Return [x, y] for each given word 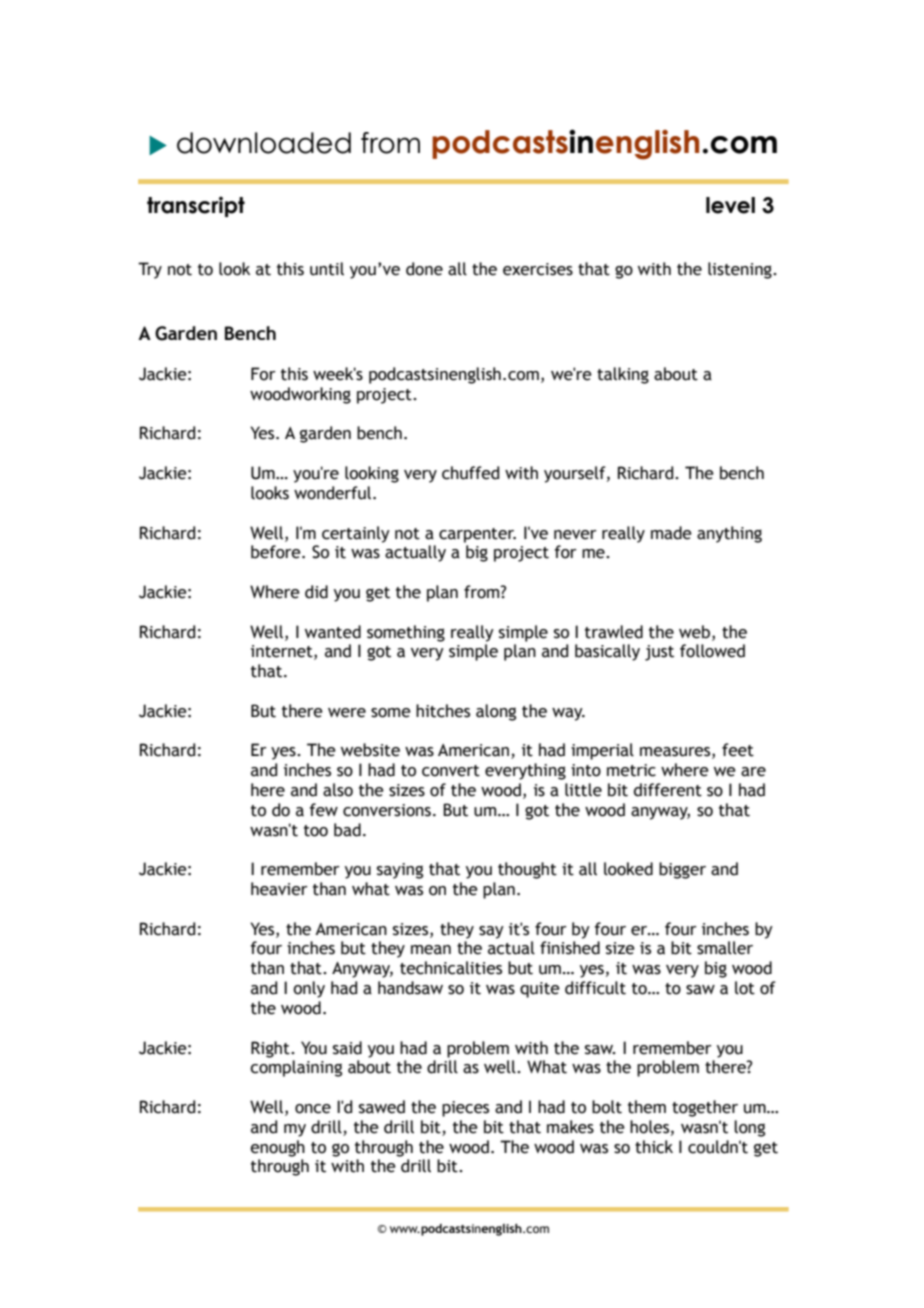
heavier [279, 889]
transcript [196, 206]
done [424, 269]
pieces [465, 1109]
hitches [443, 711]
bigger [682, 870]
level [730, 205]
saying [400, 871]
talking [623, 375]
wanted [333, 632]
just [659, 653]
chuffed [470, 473]
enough [277, 1148]
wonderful [334, 493]
